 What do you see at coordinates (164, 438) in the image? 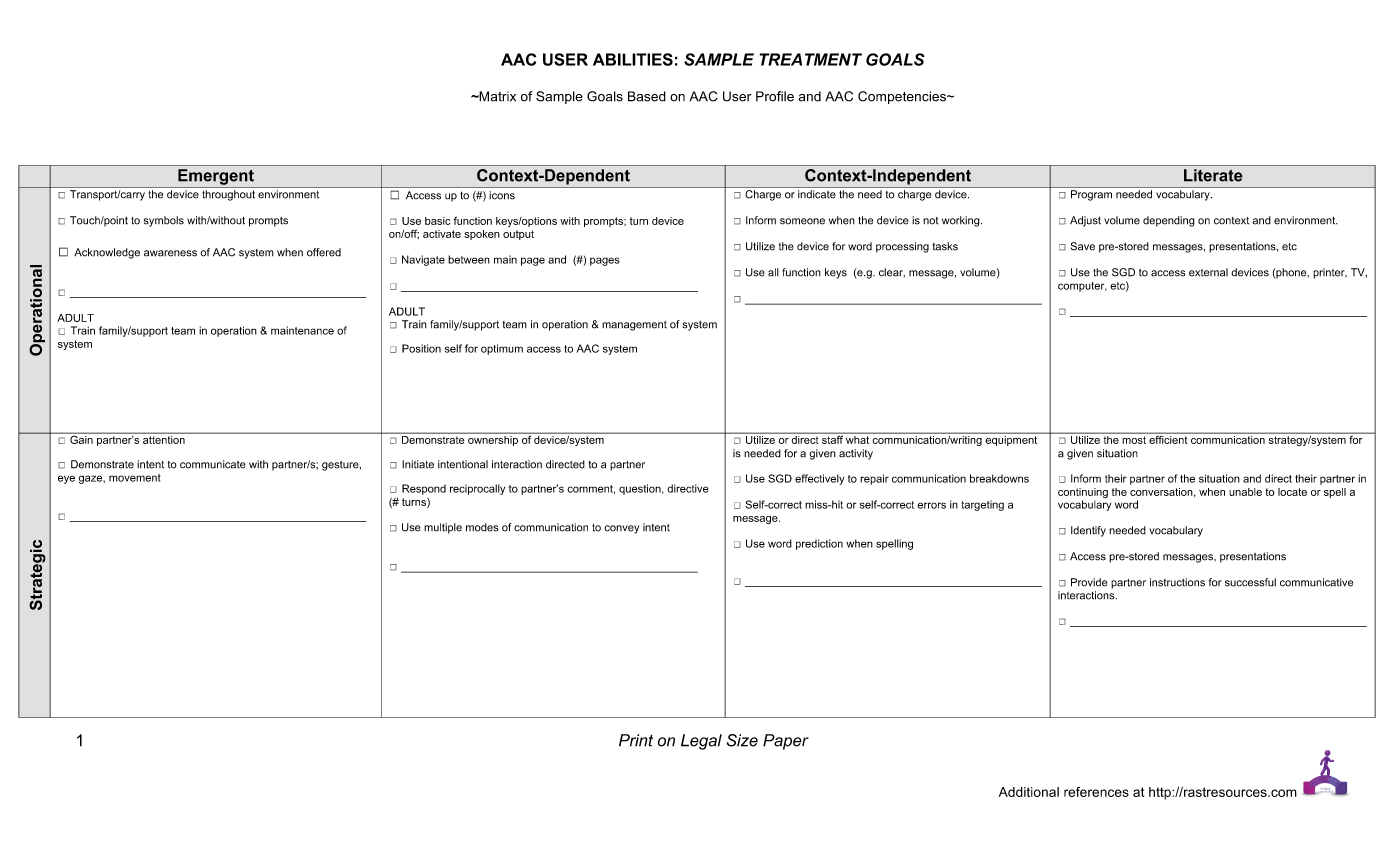
I see `attention` at bounding box center [164, 438].
